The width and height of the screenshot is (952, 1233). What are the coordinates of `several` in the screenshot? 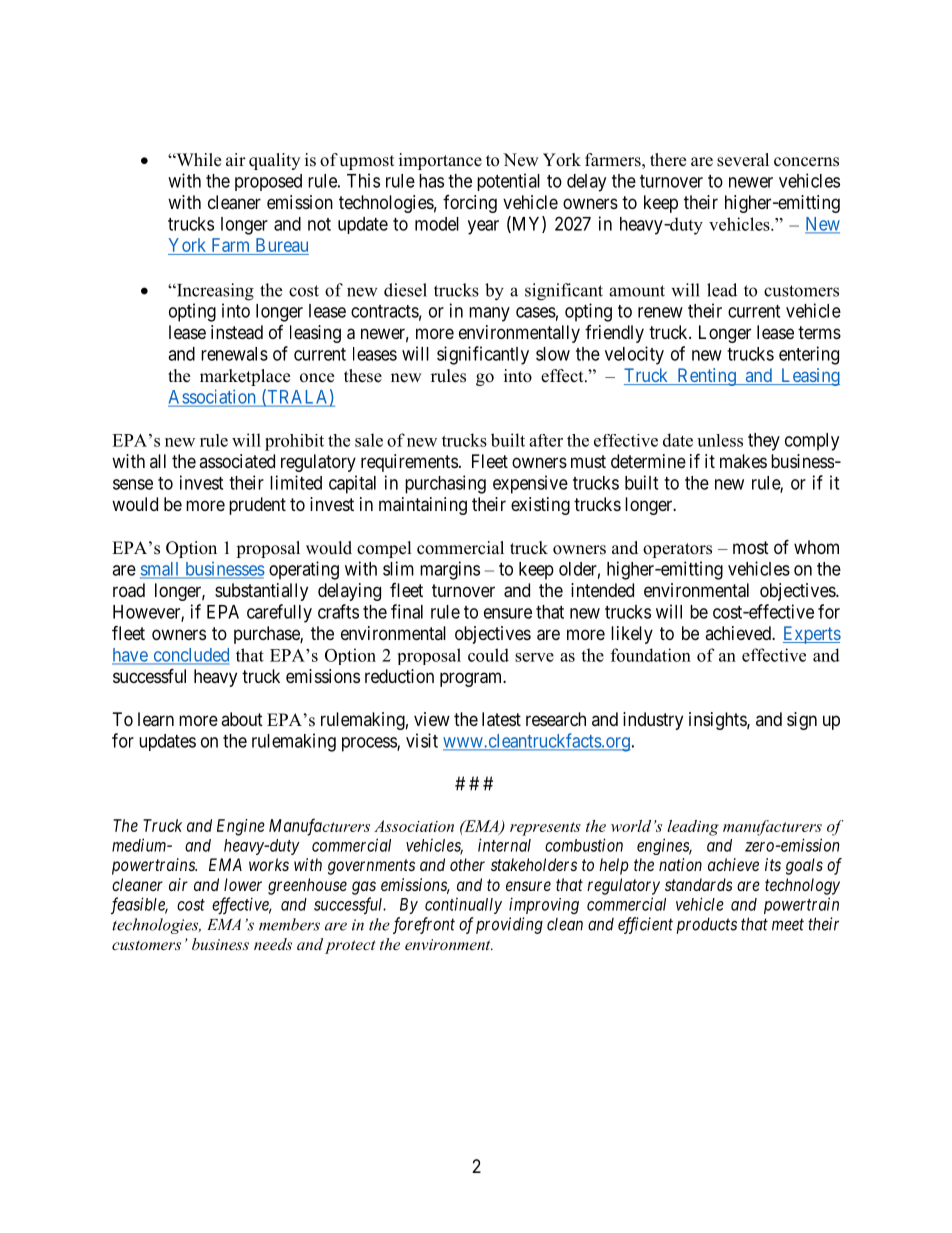 It's located at (743, 160).
